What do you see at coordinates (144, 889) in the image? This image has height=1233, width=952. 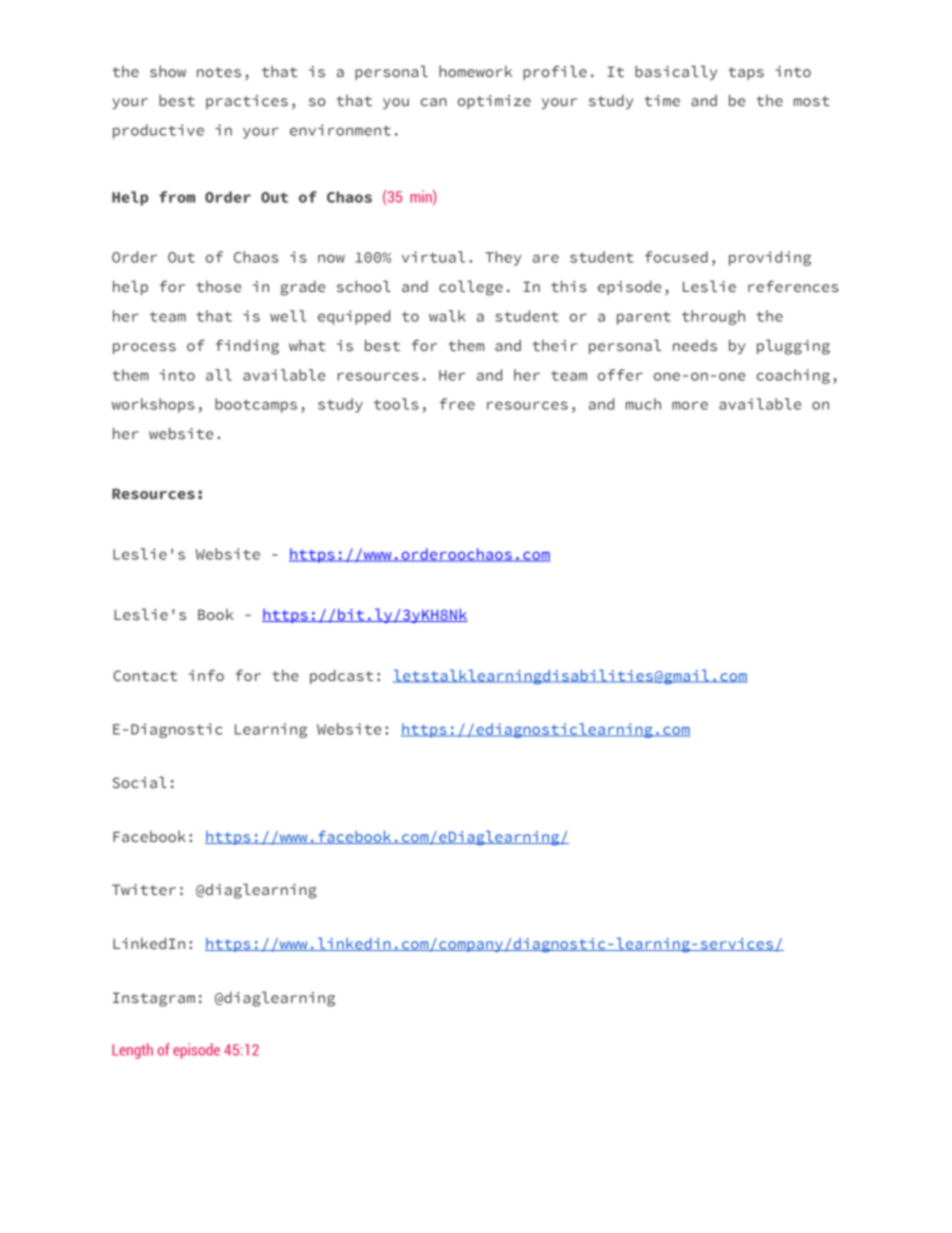 I see `Twitter` at bounding box center [144, 889].
